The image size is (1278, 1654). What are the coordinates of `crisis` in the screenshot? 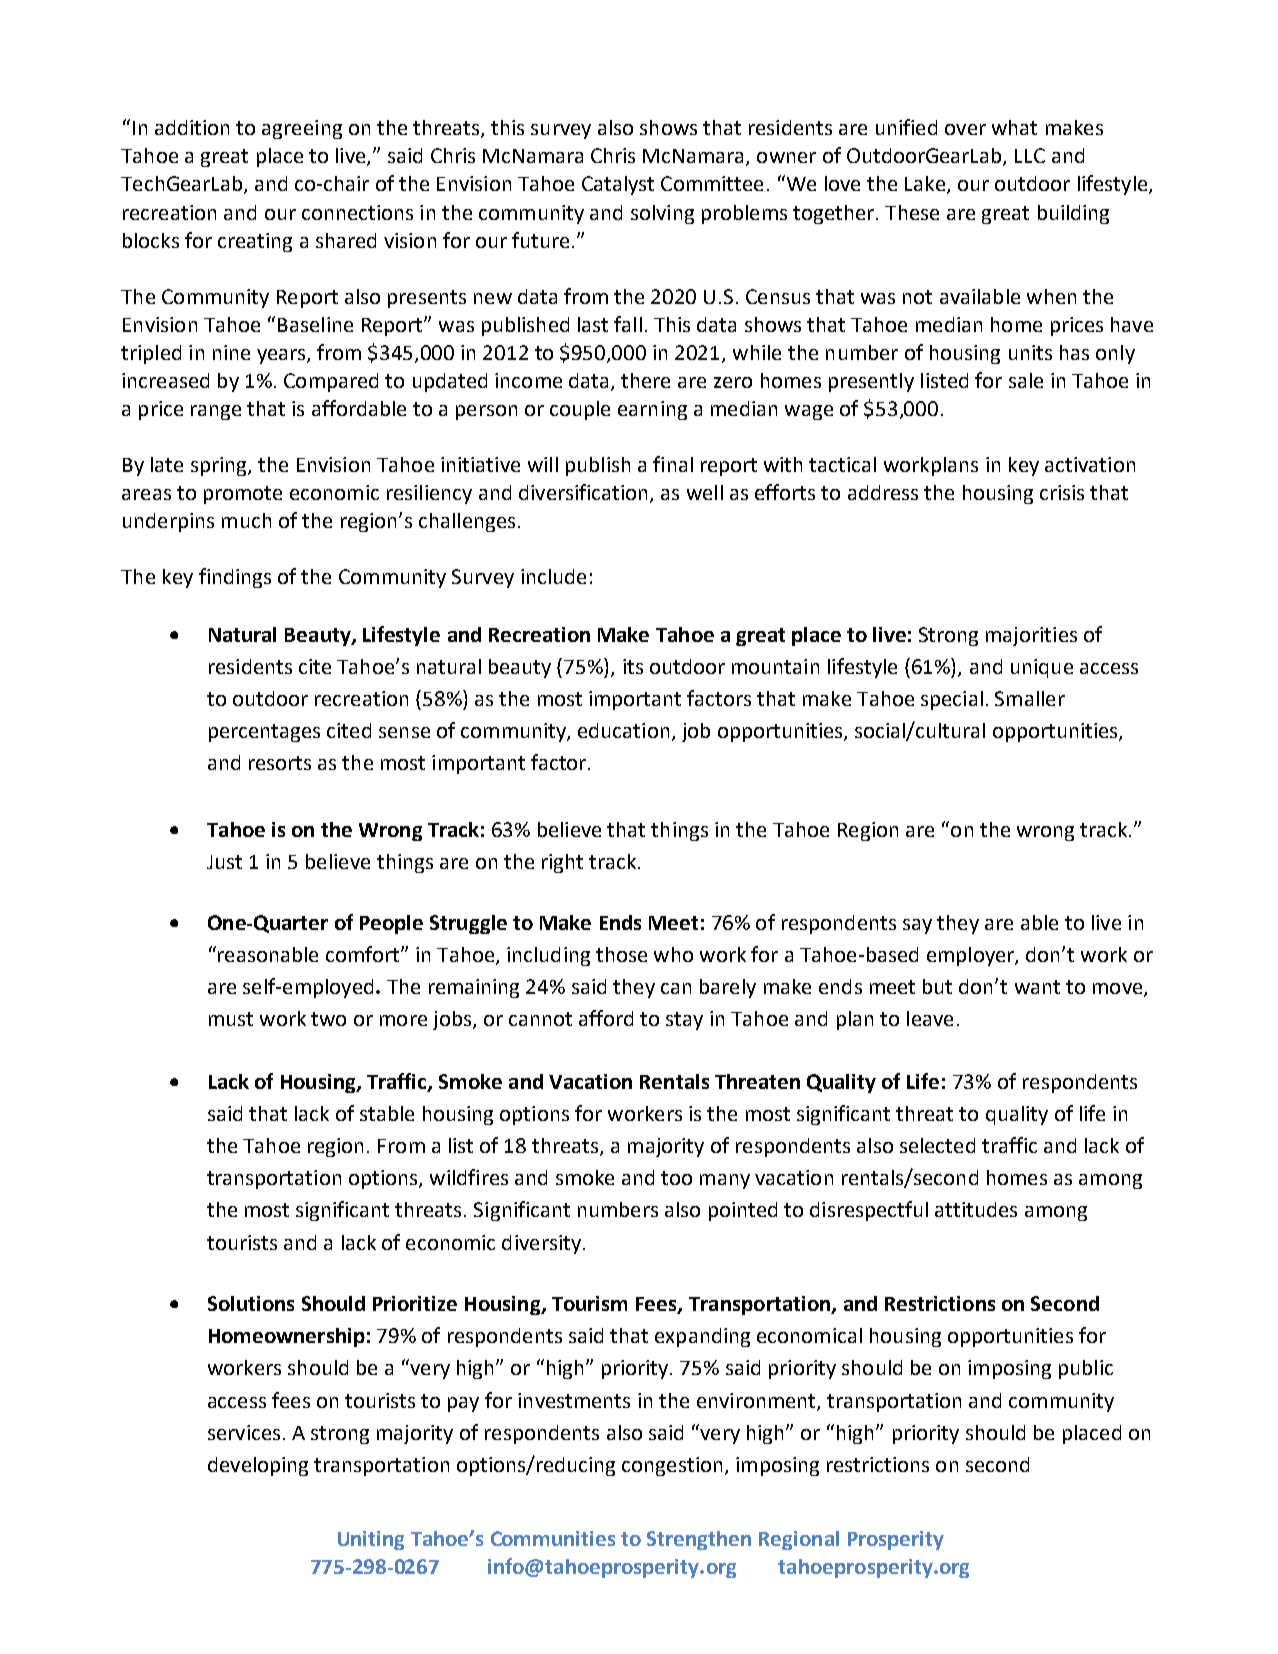 It's located at (1062, 492).
